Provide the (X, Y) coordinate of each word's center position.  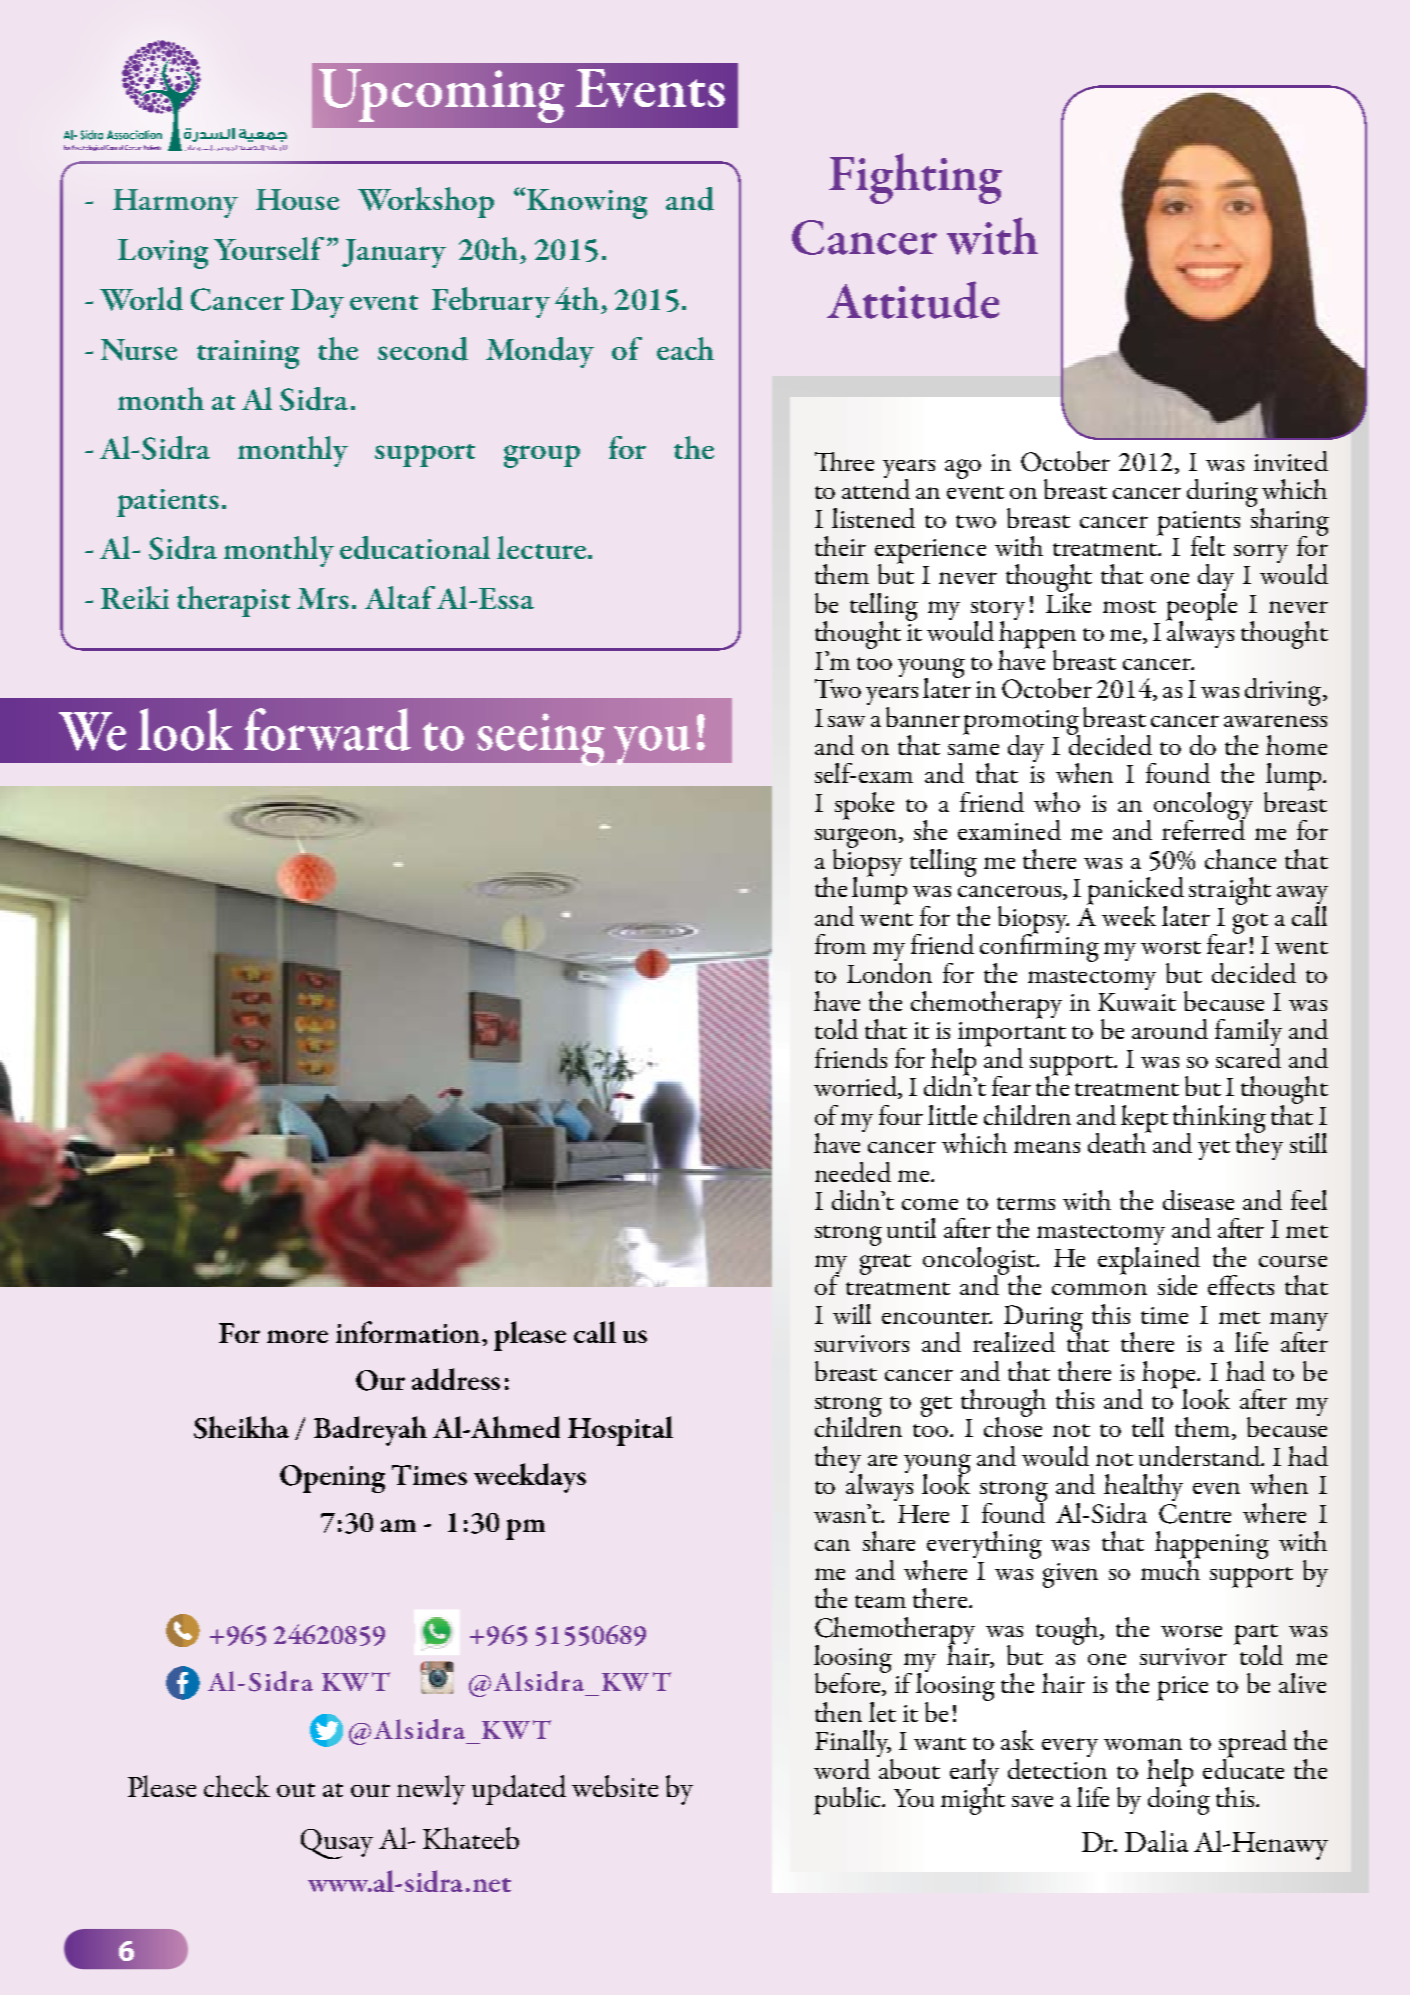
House (297, 199)
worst (1171, 947)
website (615, 1786)
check (237, 1786)
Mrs (323, 598)
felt (1208, 546)
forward (327, 729)
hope (1170, 1376)
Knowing (587, 204)
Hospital (620, 1431)
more (297, 1336)
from (840, 944)
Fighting (915, 178)
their (840, 546)
